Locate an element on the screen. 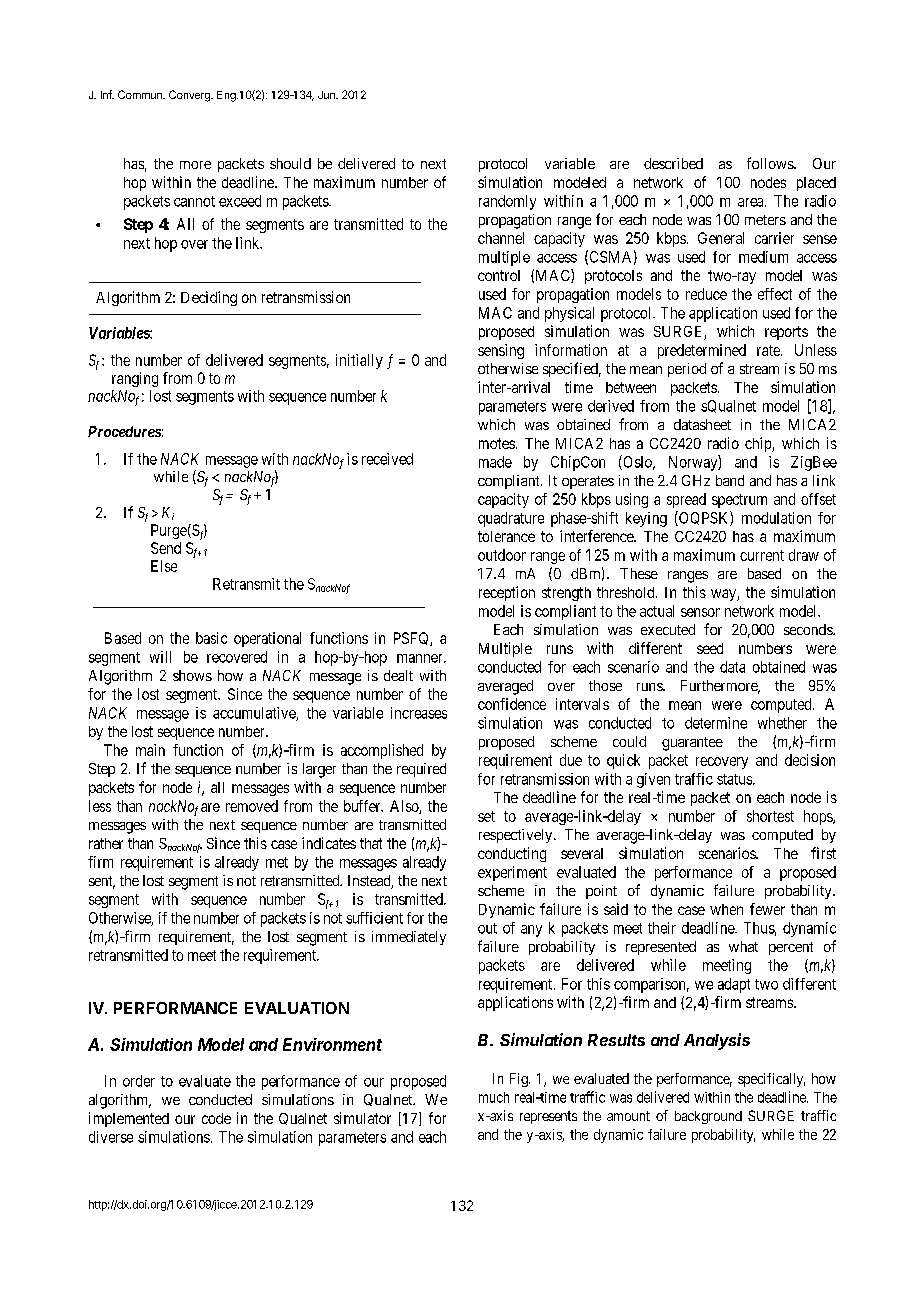 This screenshot has height=1308, width=924. main is located at coordinates (150, 750).
